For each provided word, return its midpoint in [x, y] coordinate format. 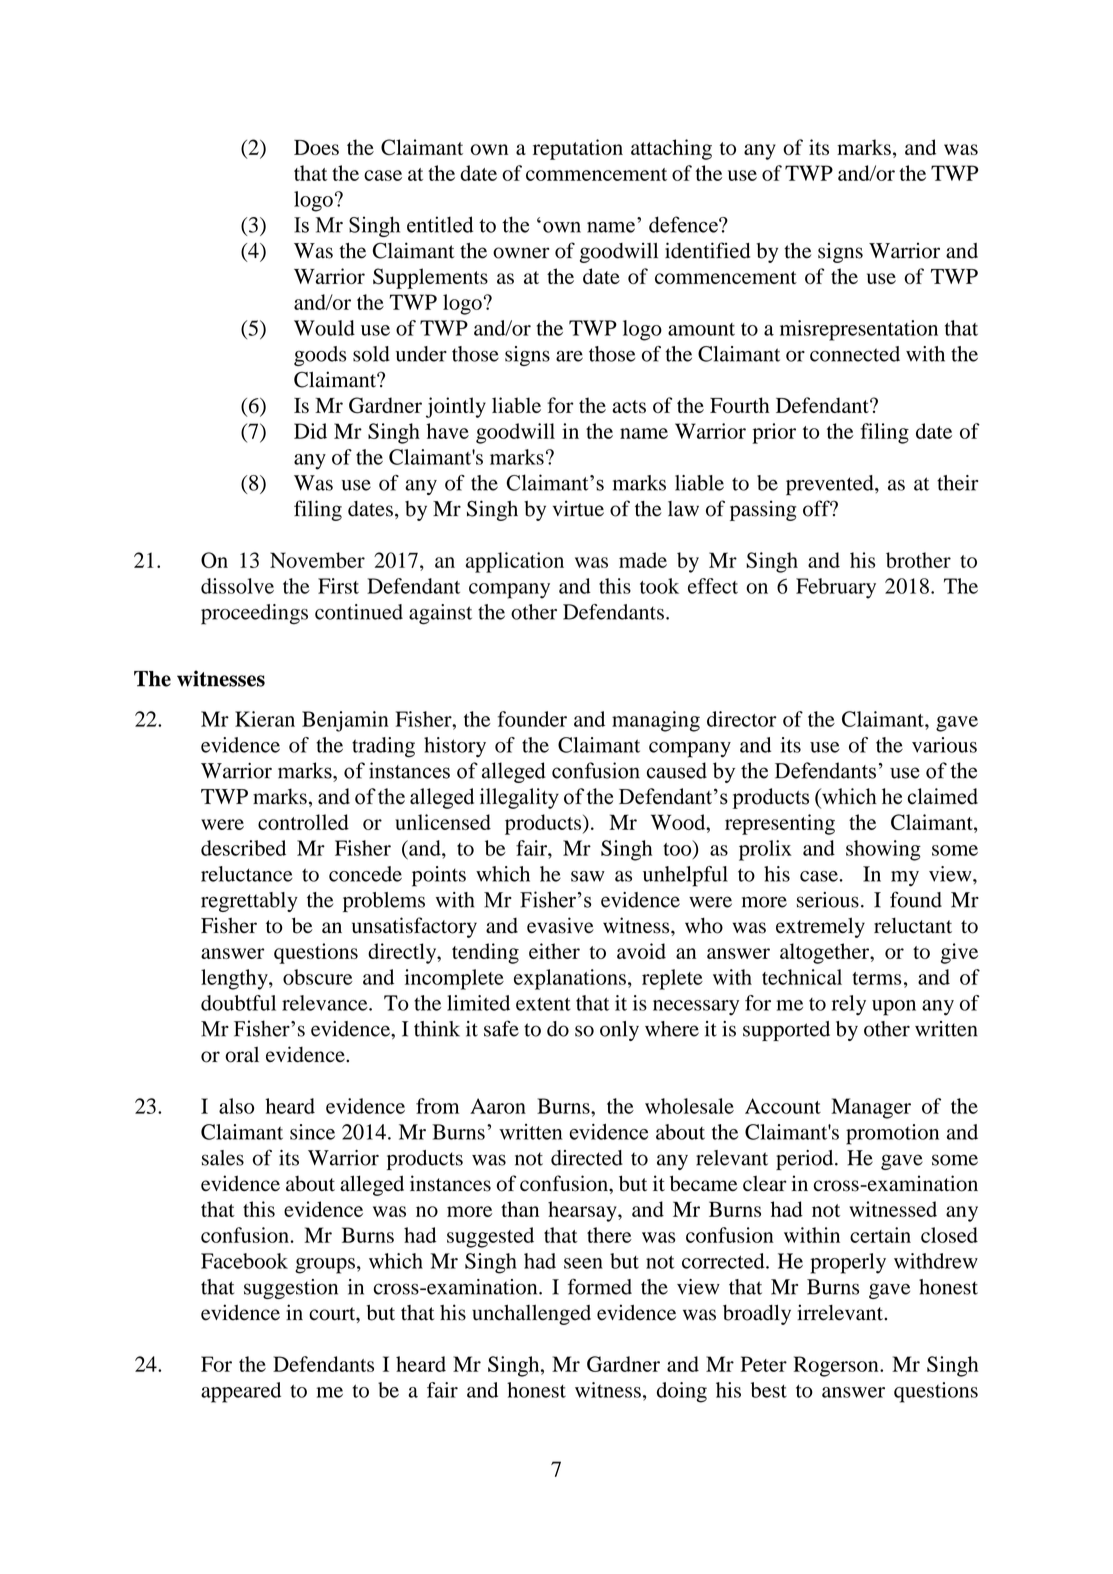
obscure [318, 977]
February [836, 588]
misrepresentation [859, 330]
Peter [764, 1364]
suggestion [291, 1289]
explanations [570, 979]
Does [316, 147]
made [643, 560]
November [317, 560]
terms [876, 978]
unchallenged [531, 1315]
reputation [578, 149]
